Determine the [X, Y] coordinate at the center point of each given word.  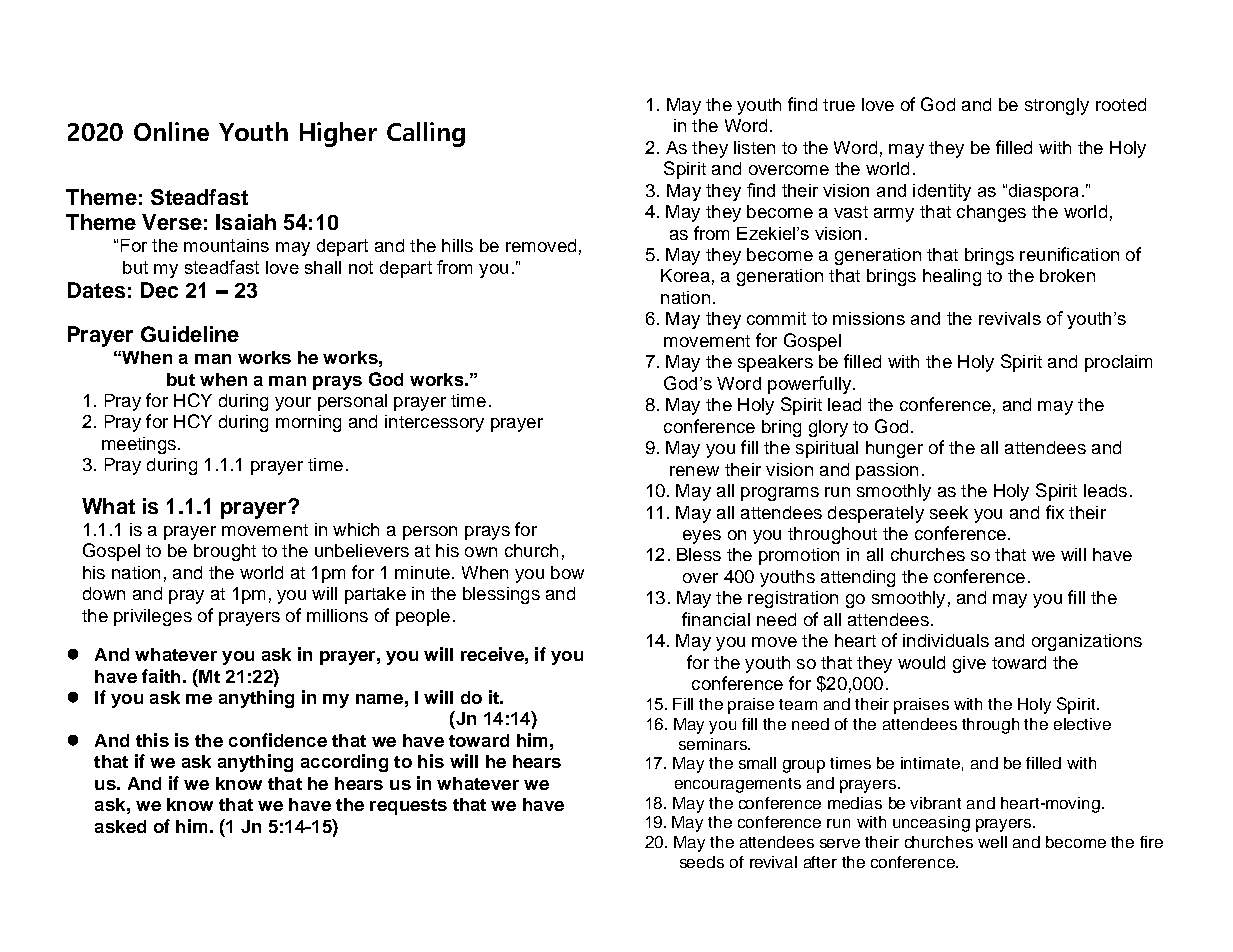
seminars [714, 744]
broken [1067, 275]
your [293, 404]
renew [694, 471]
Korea [685, 275]
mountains [226, 245]
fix [1055, 512]
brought [225, 552]
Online [171, 131]
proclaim [1118, 363]
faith [161, 676]
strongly [1057, 106]
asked [120, 826]
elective [1082, 724]
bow [567, 572]
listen [754, 147]
